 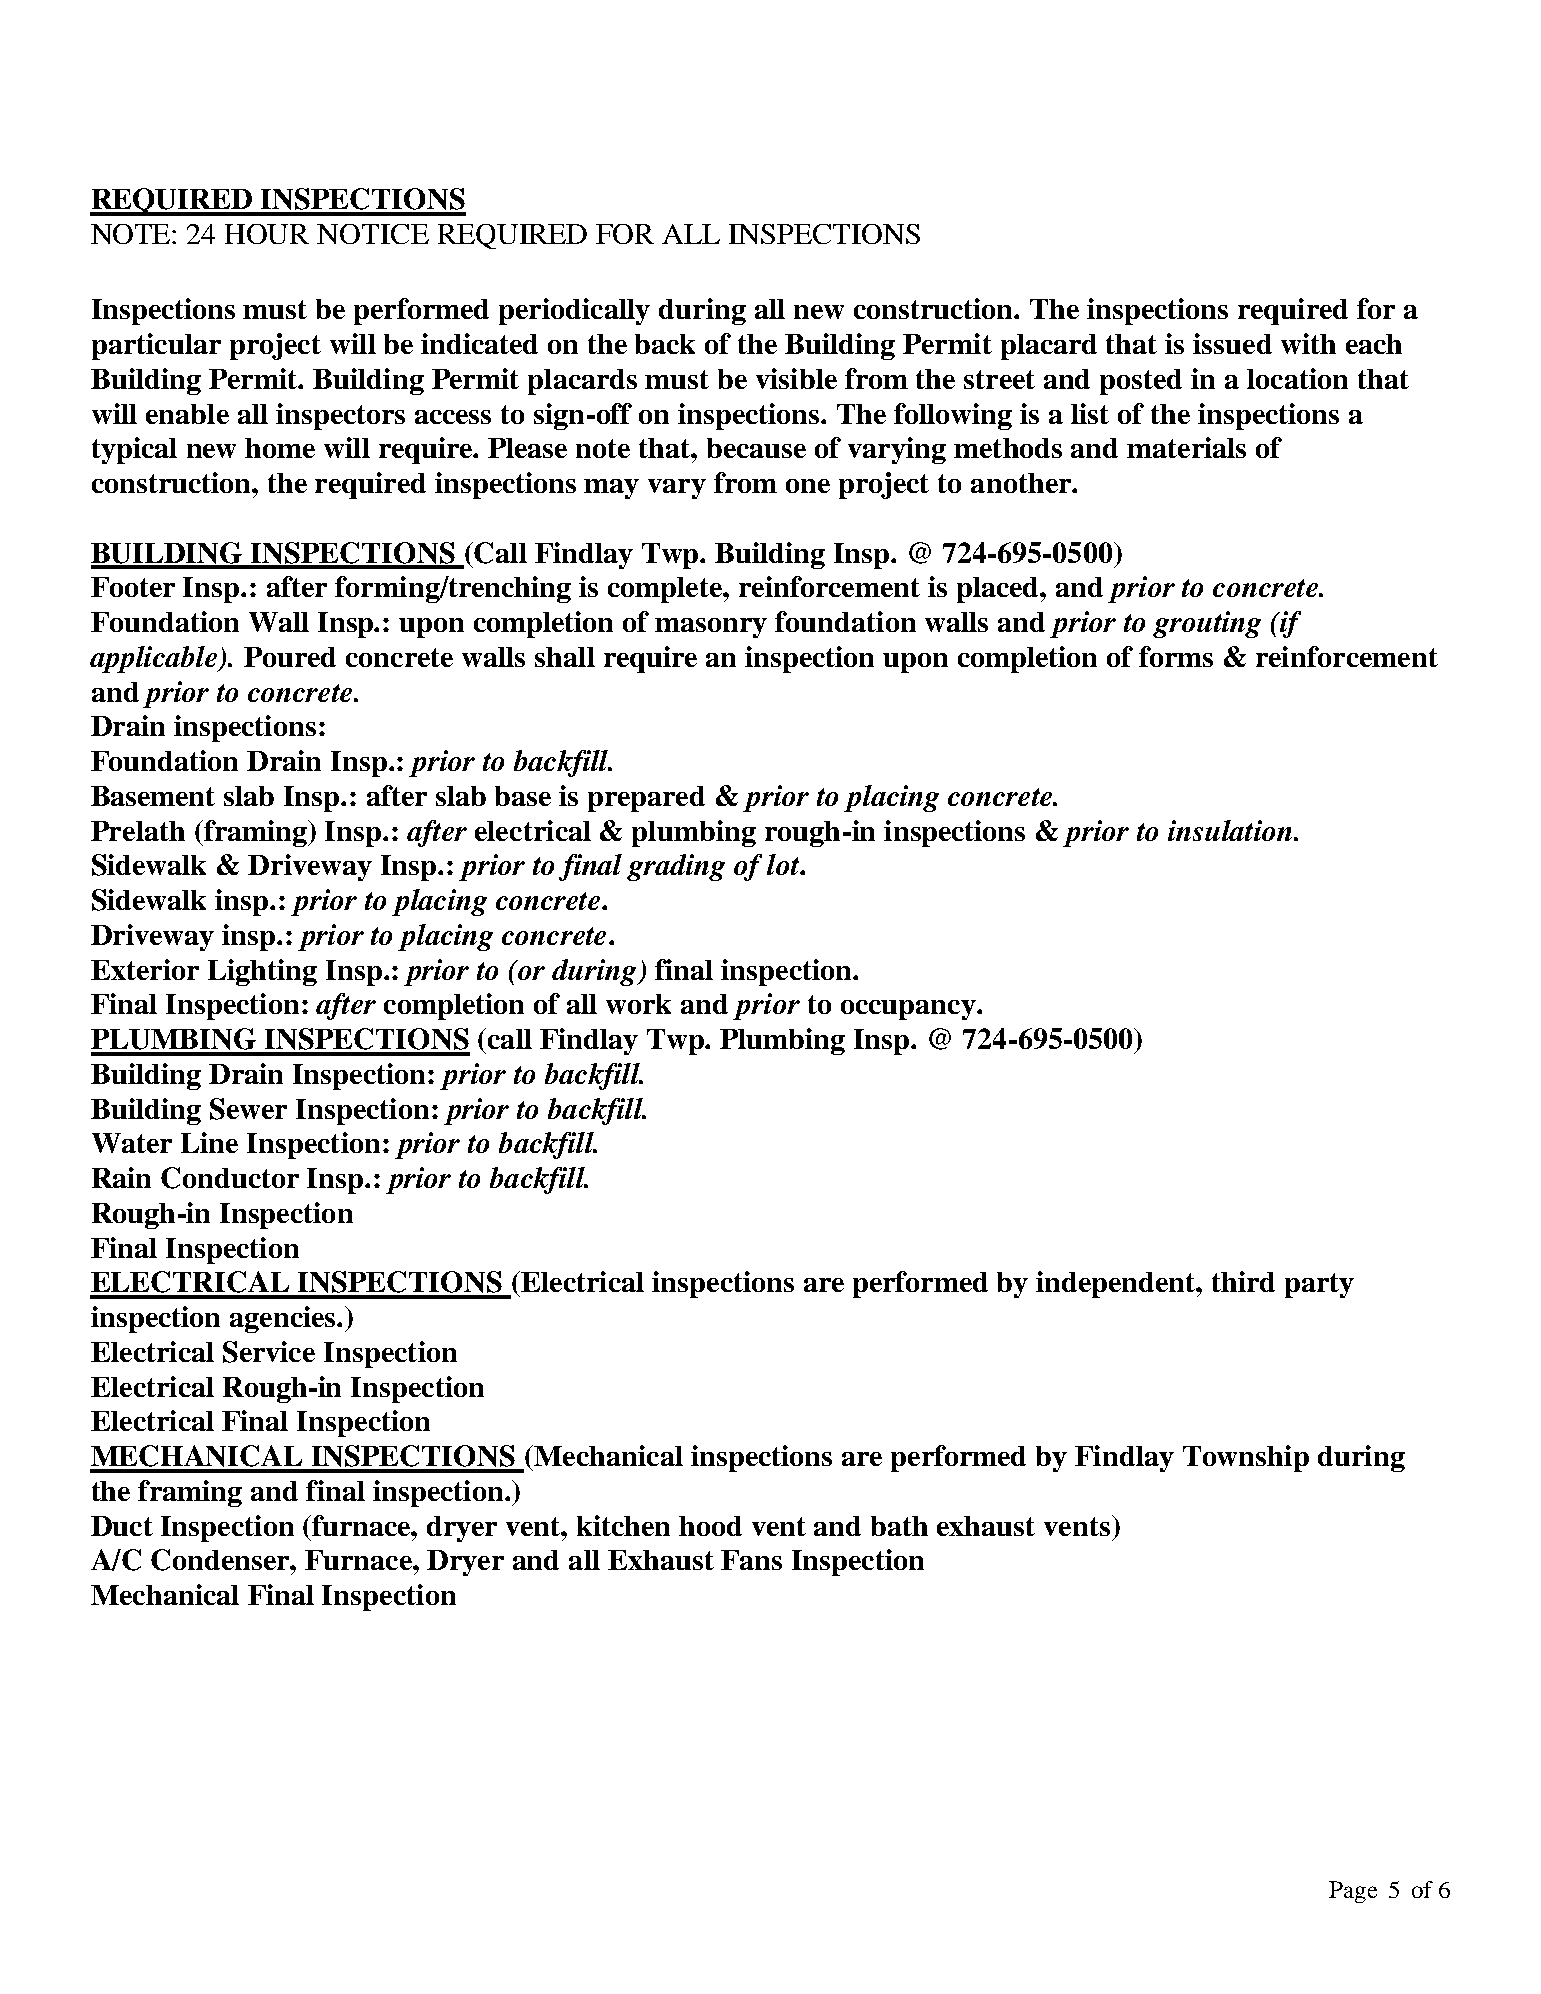 What do you see at coordinates (796, 378) in the screenshot?
I see `visible` at bounding box center [796, 378].
